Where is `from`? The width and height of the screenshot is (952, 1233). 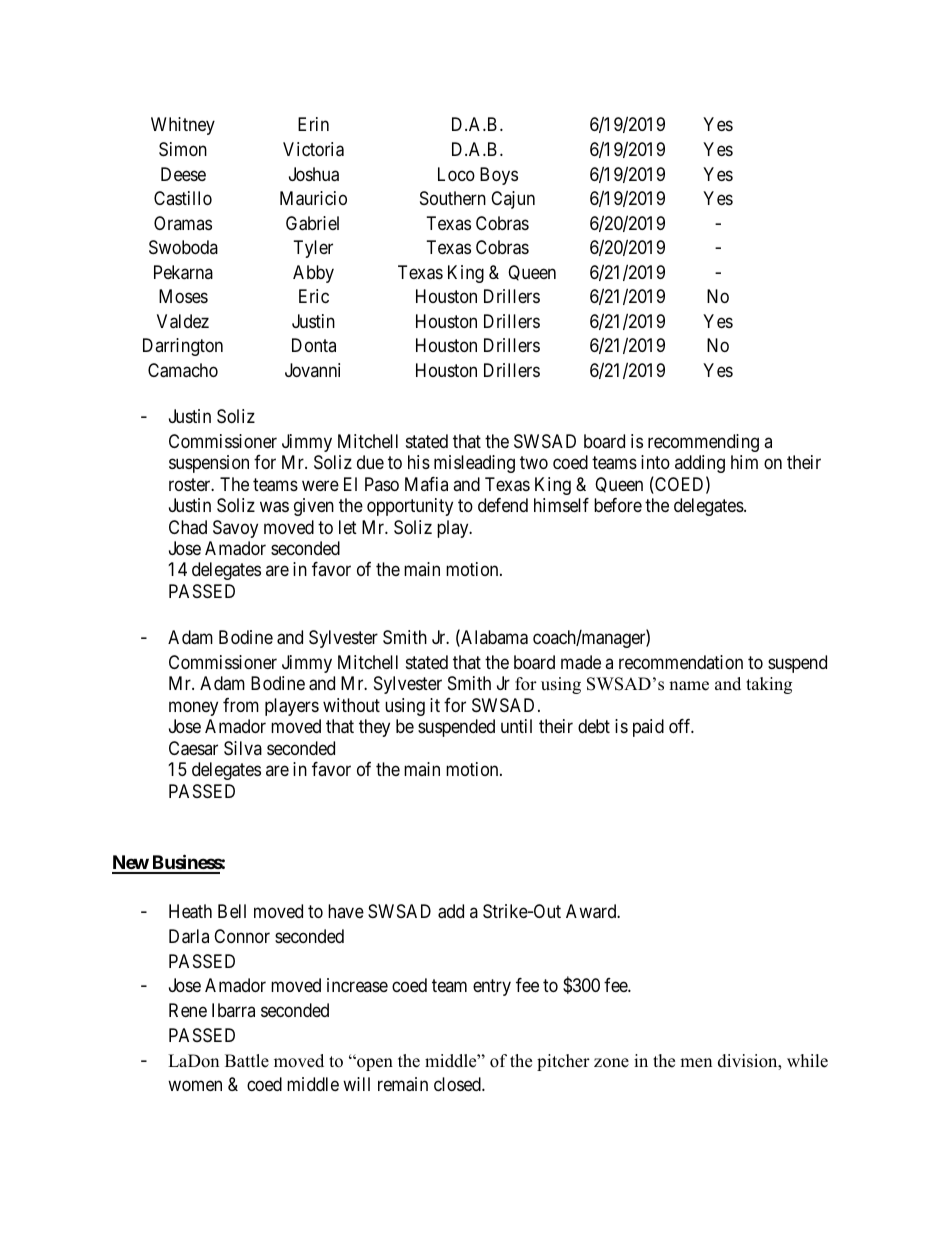 from is located at coordinates (241, 705).
